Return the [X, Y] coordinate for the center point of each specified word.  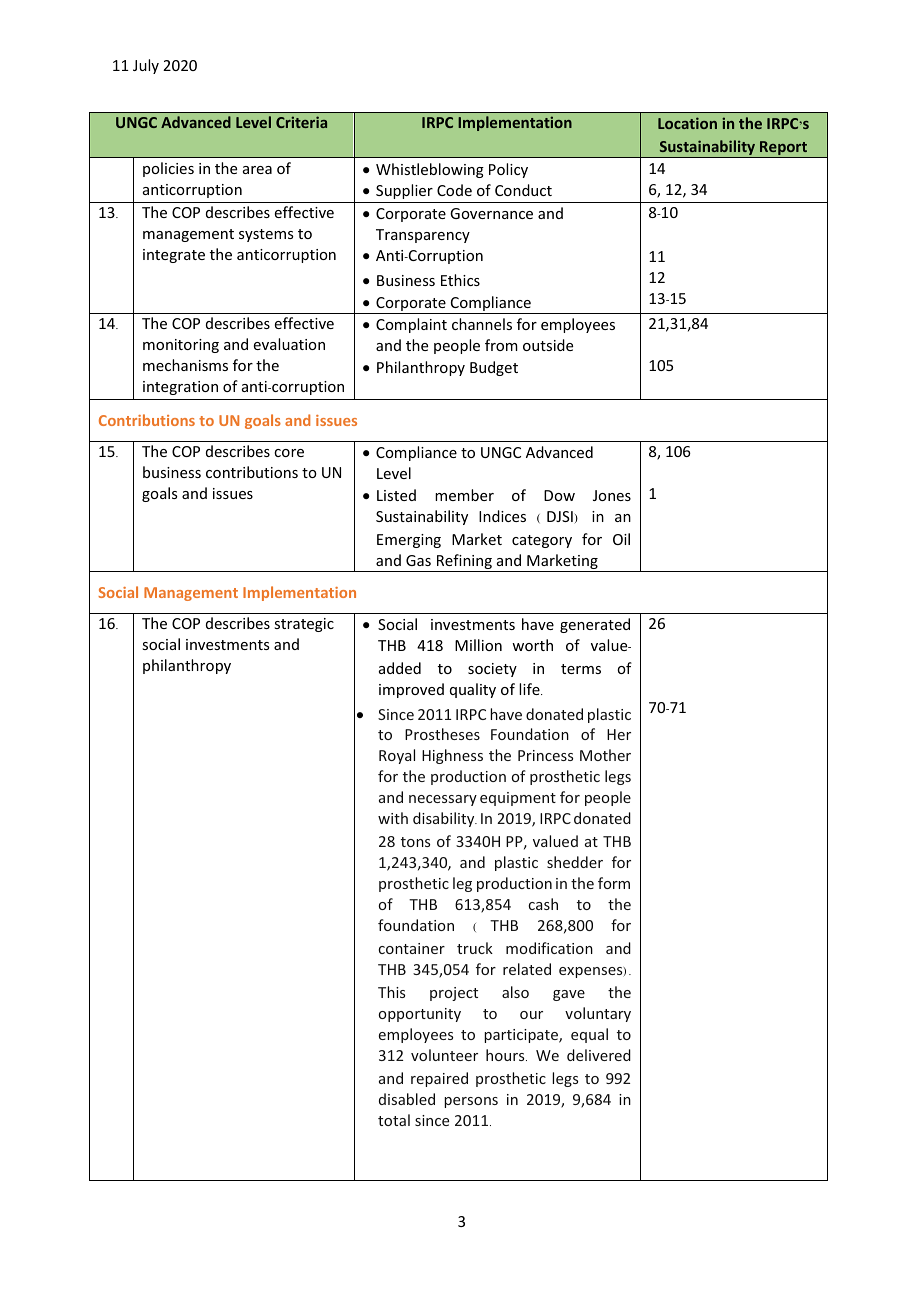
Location [687, 123]
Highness [452, 756]
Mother [605, 755]
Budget [494, 368]
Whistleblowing [430, 170]
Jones [612, 495]
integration [180, 388]
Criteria [301, 122]
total [394, 1120]
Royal [397, 756]
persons [471, 1102]
